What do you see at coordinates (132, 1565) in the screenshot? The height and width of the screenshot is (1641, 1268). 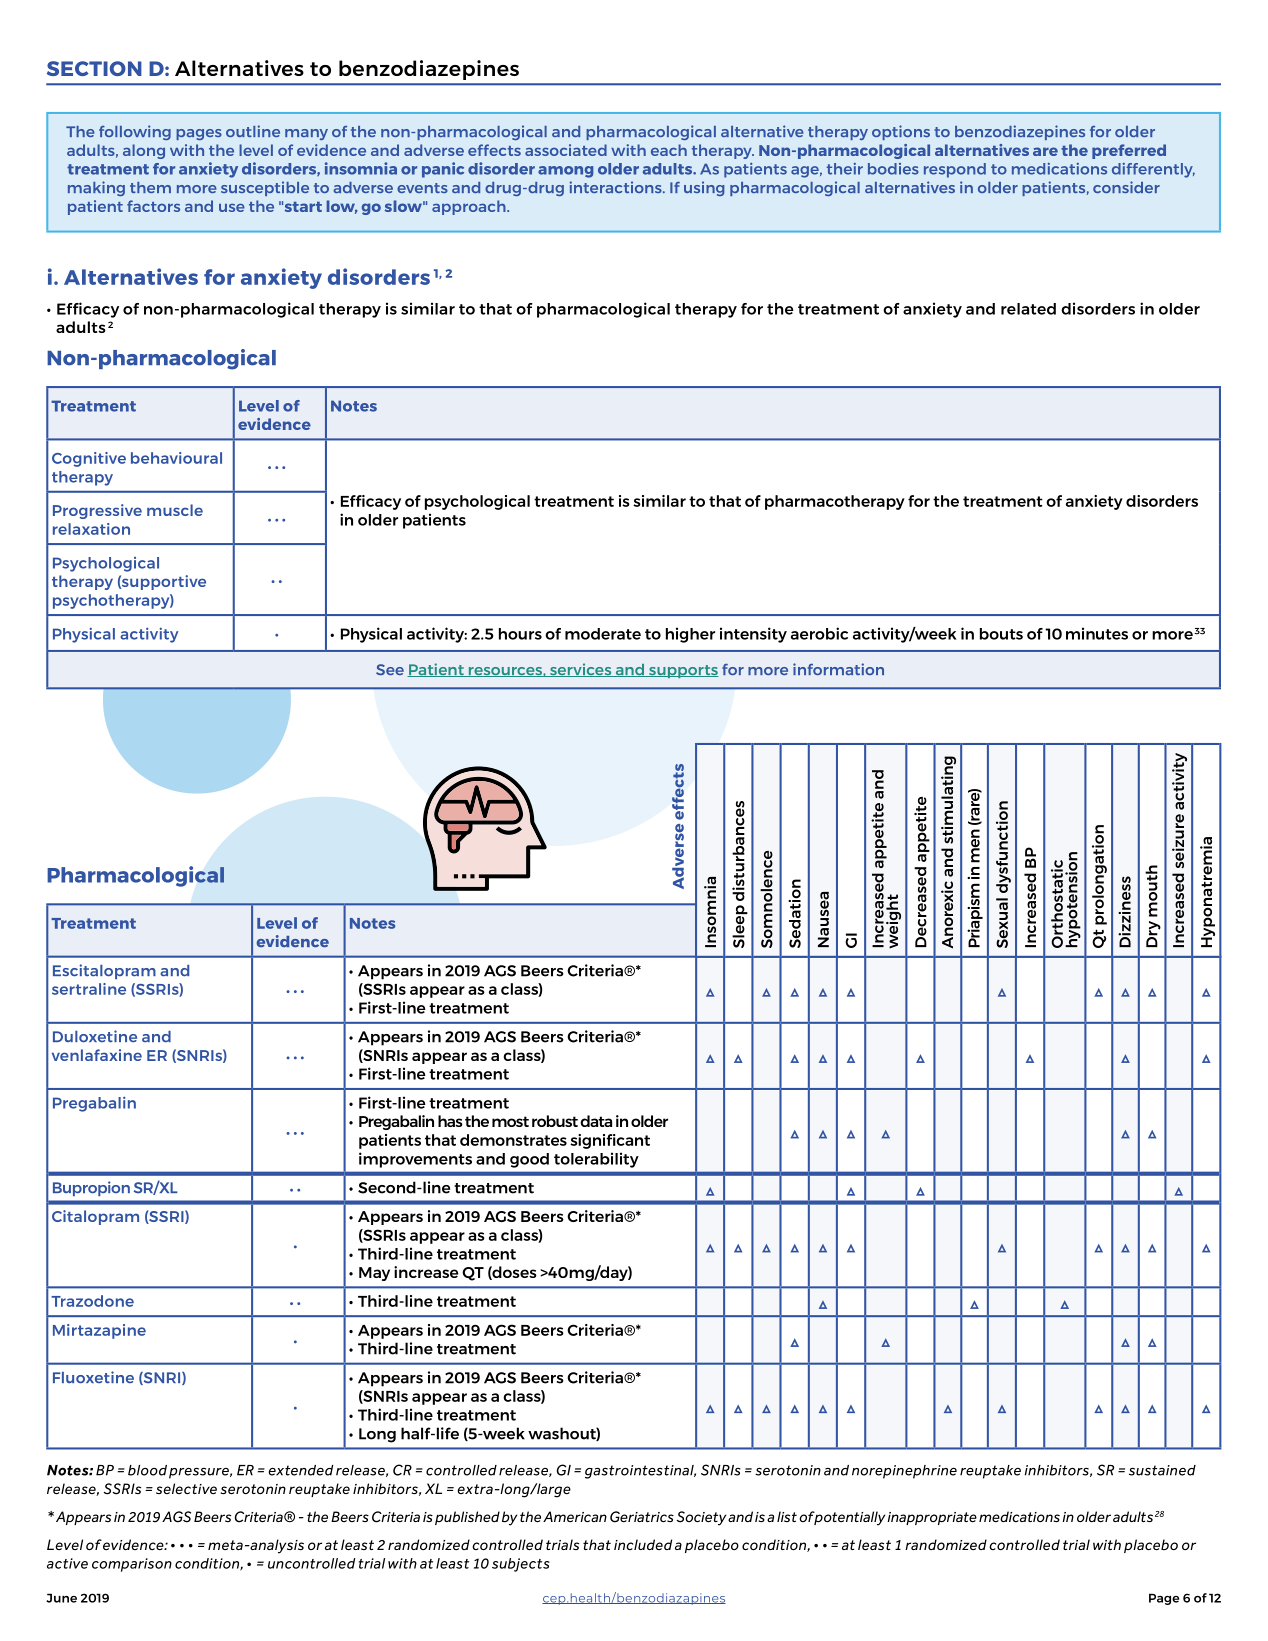 I see `comparison` at bounding box center [132, 1565].
